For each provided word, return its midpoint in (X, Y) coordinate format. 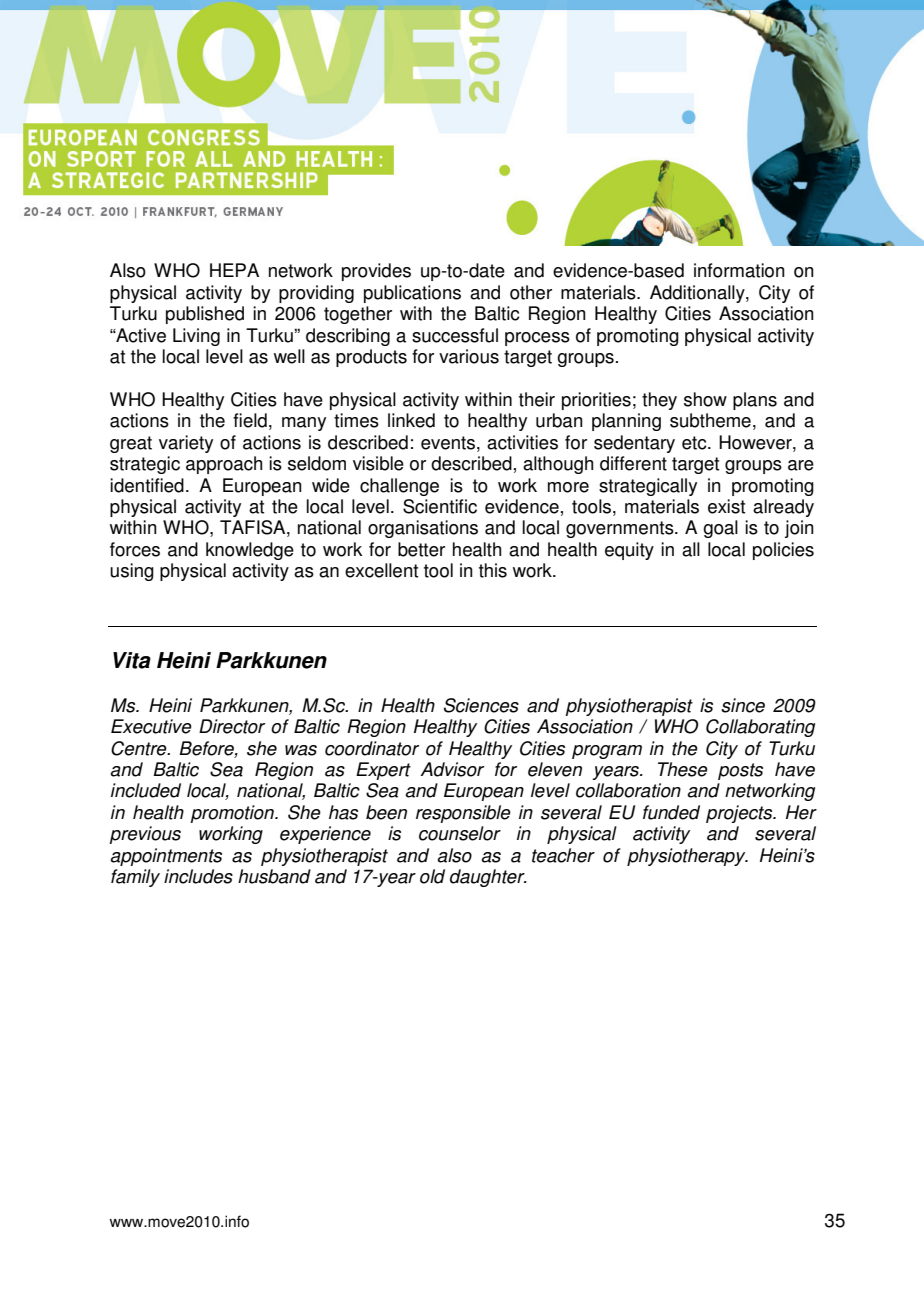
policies (783, 551)
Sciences (481, 705)
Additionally (698, 294)
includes (198, 876)
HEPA (234, 270)
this (493, 570)
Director (232, 726)
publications (412, 294)
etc (695, 443)
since (743, 705)
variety (186, 444)
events (448, 443)
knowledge (250, 551)
